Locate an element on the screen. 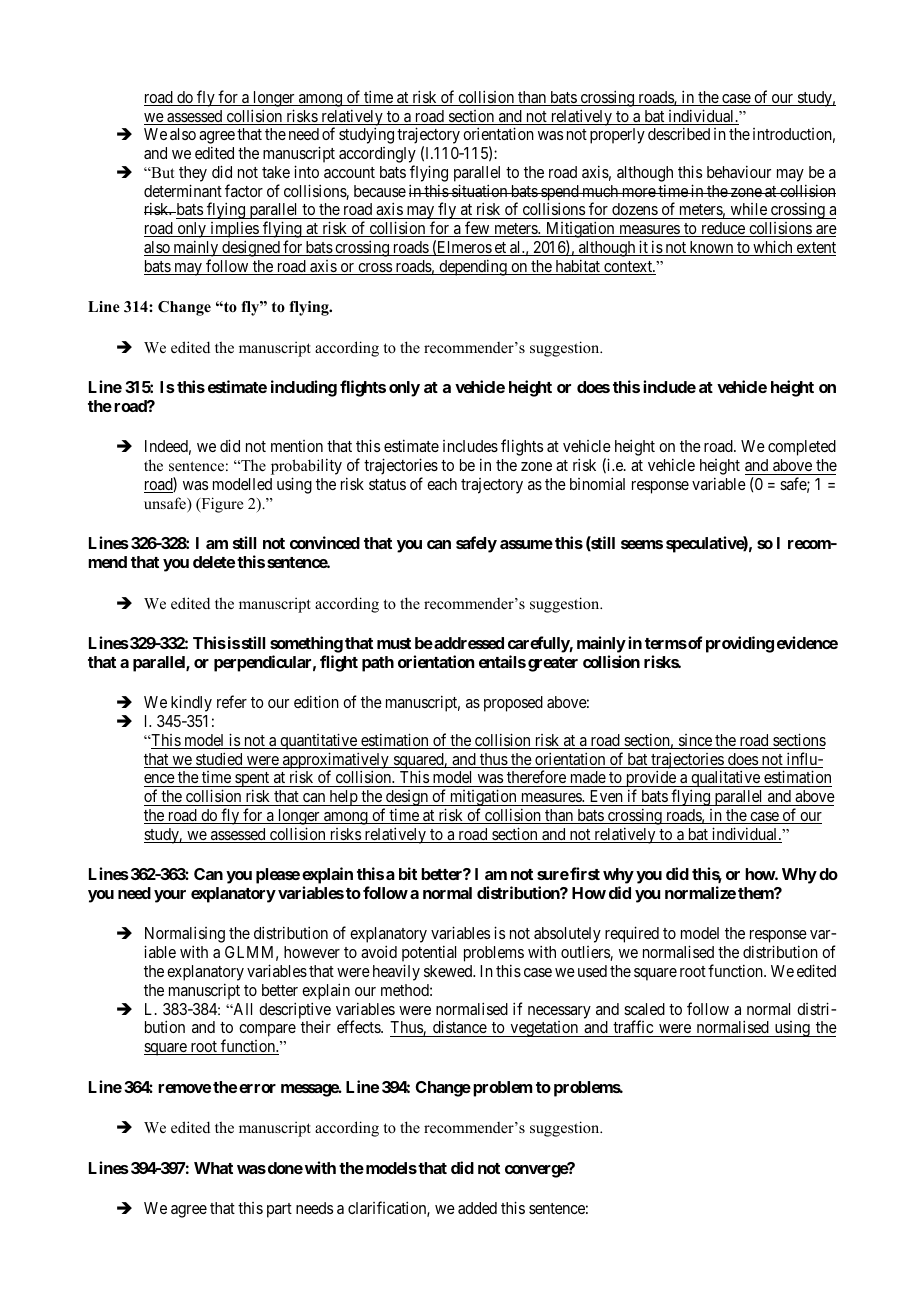 This screenshot has height=1308, width=924. behaviour is located at coordinates (739, 171).
